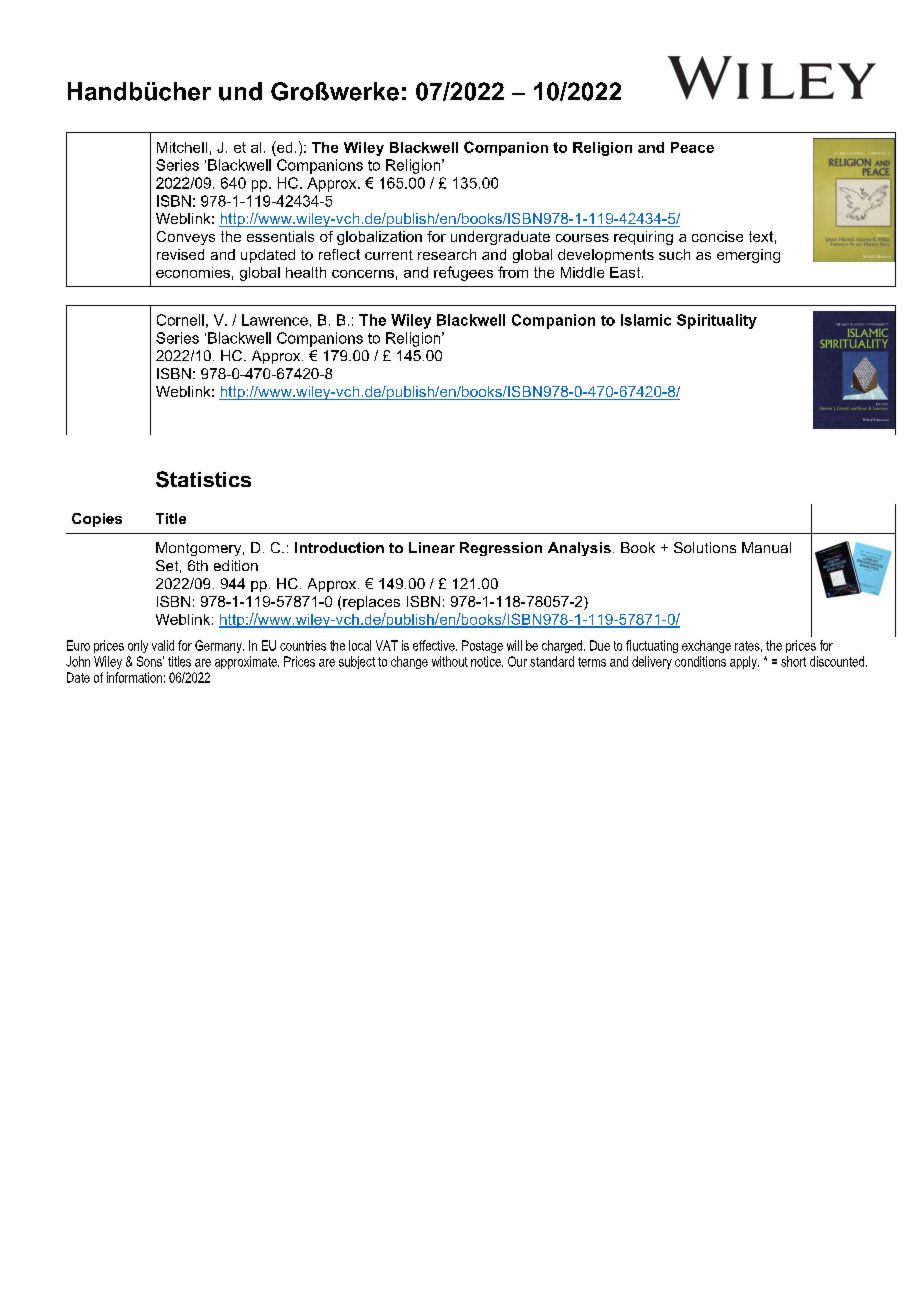  Describe the element at coordinates (692, 147) in the screenshot. I see `Peace` at that location.
